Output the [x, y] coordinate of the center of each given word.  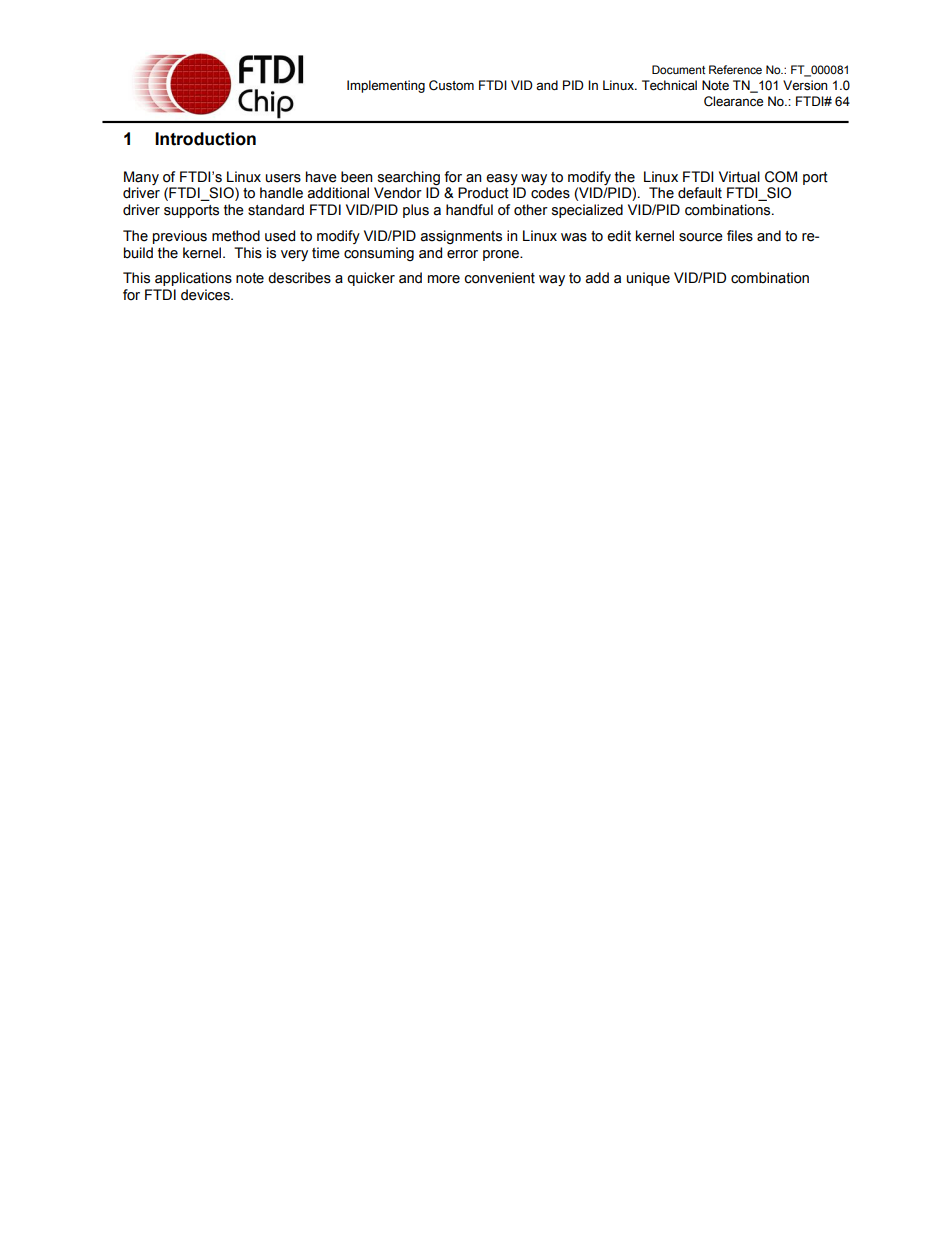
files [740, 236]
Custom [451, 85]
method [236, 236]
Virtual [739, 177]
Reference [735, 69]
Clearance [733, 101]
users [283, 178]
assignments [461, 237]
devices [206, 295]
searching [409, 178]
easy [502, 179]
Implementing [386, 86]
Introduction [205, 139]
